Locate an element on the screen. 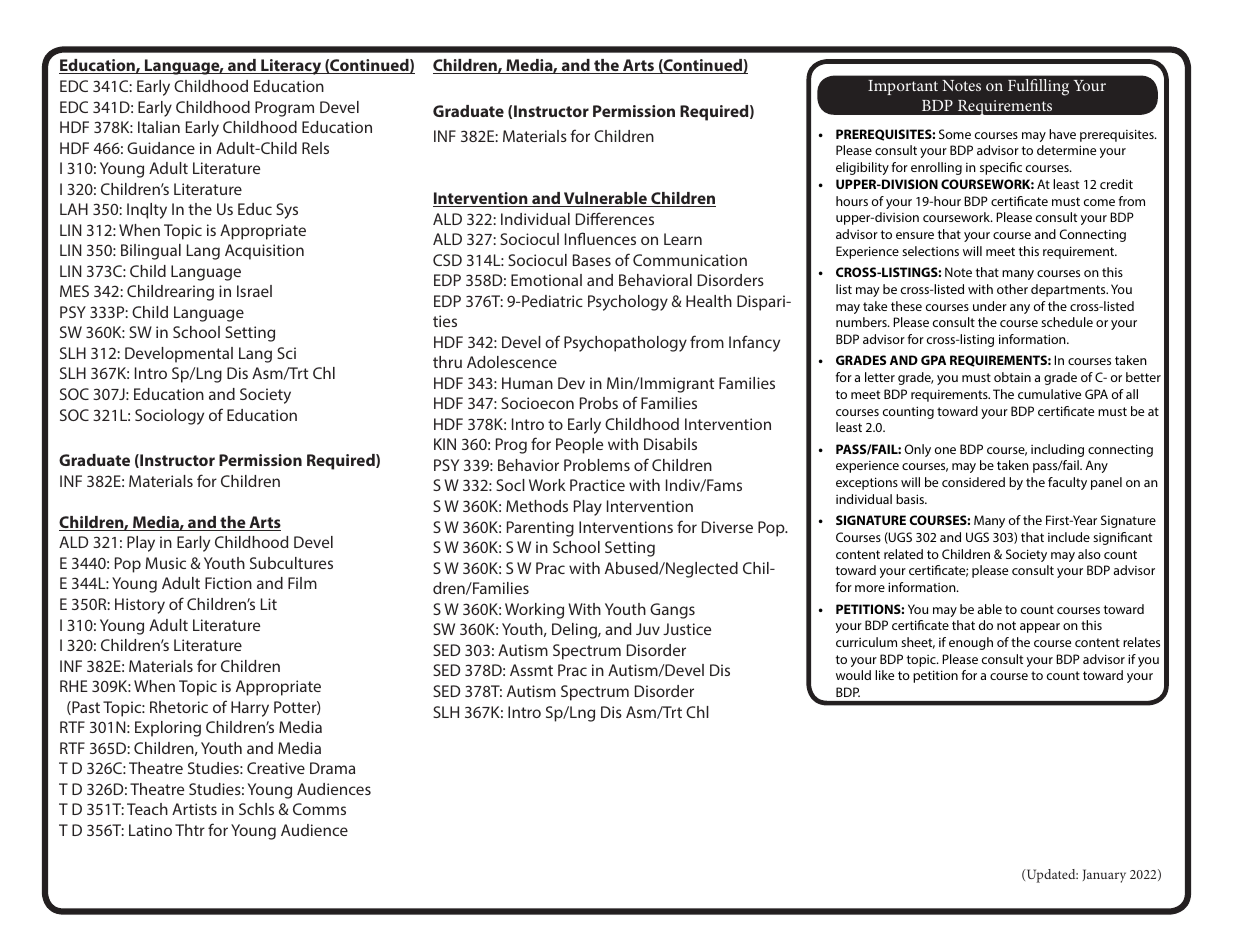  Latino is located at coordinates (150, 830).
